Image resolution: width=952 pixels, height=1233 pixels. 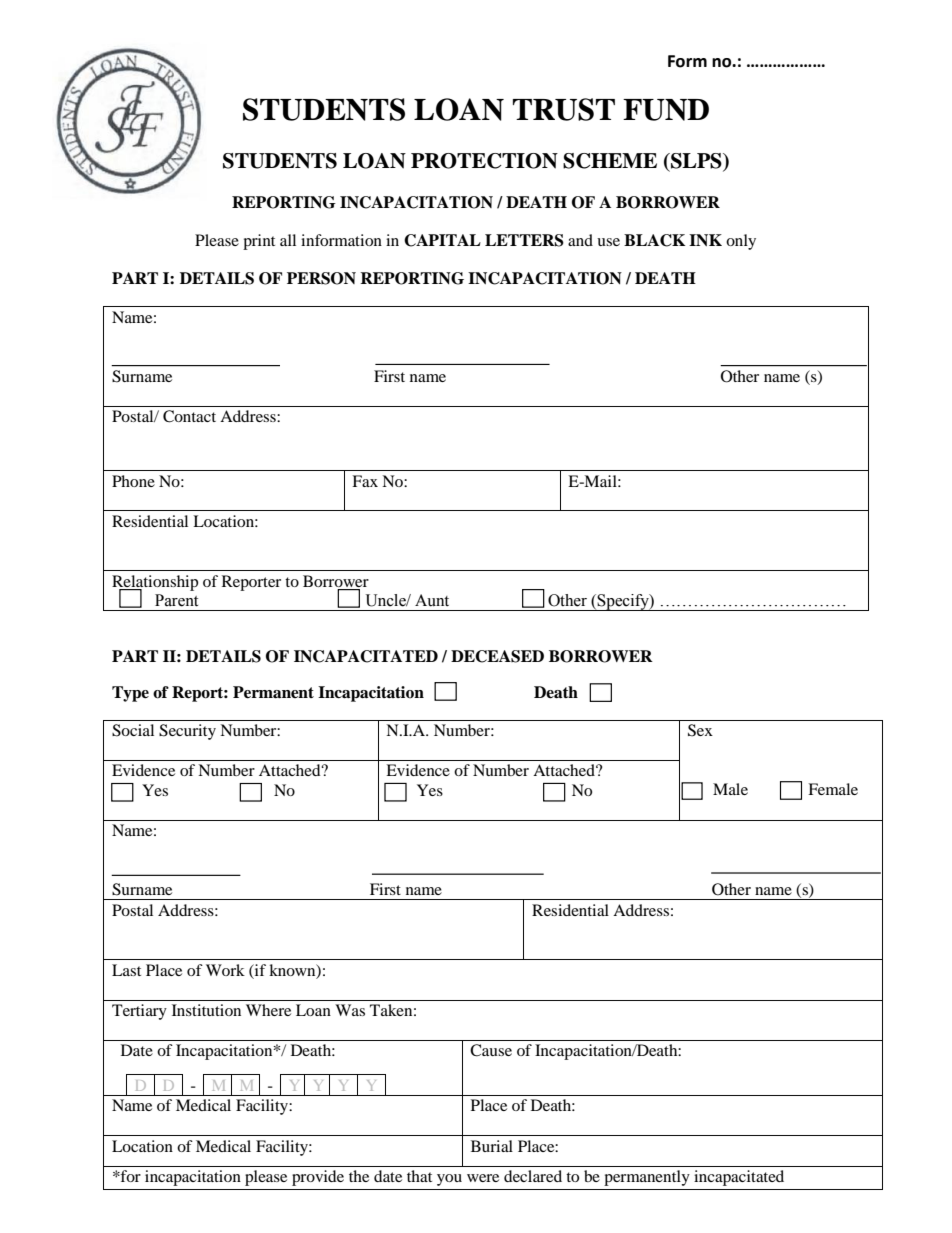 I want to click on Institution, so click(x=206, y=1010).
